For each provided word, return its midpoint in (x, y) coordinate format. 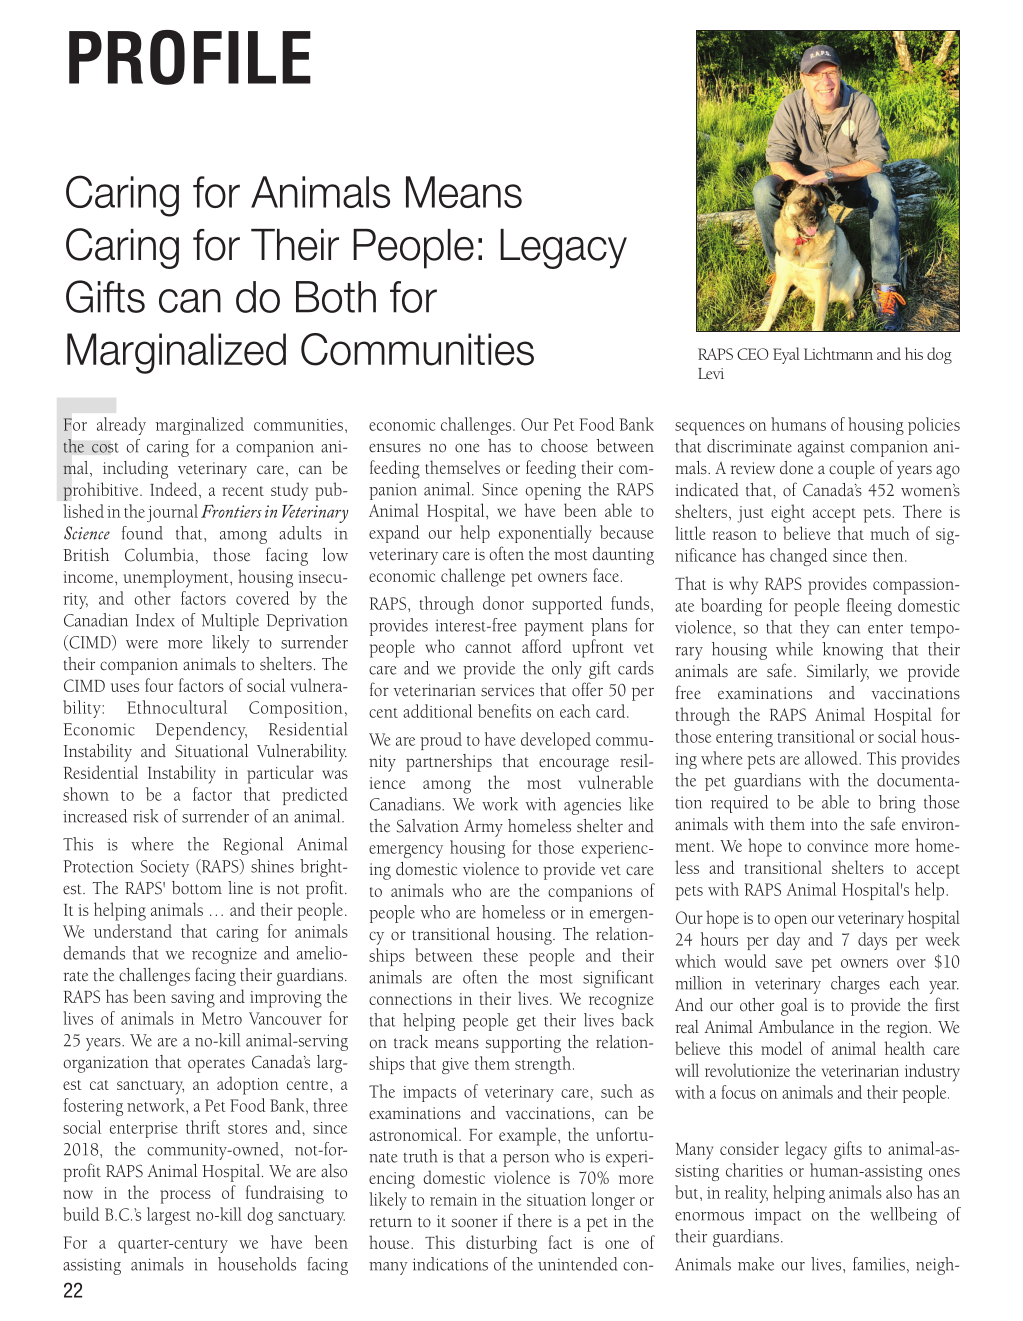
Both (336, 297)
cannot (488, 648)
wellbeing (903, 1216)
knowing (853, 651)
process (185, 1197)
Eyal (786, 355)
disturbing (501, 1244)
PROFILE (190, 57)
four (159, 685)
